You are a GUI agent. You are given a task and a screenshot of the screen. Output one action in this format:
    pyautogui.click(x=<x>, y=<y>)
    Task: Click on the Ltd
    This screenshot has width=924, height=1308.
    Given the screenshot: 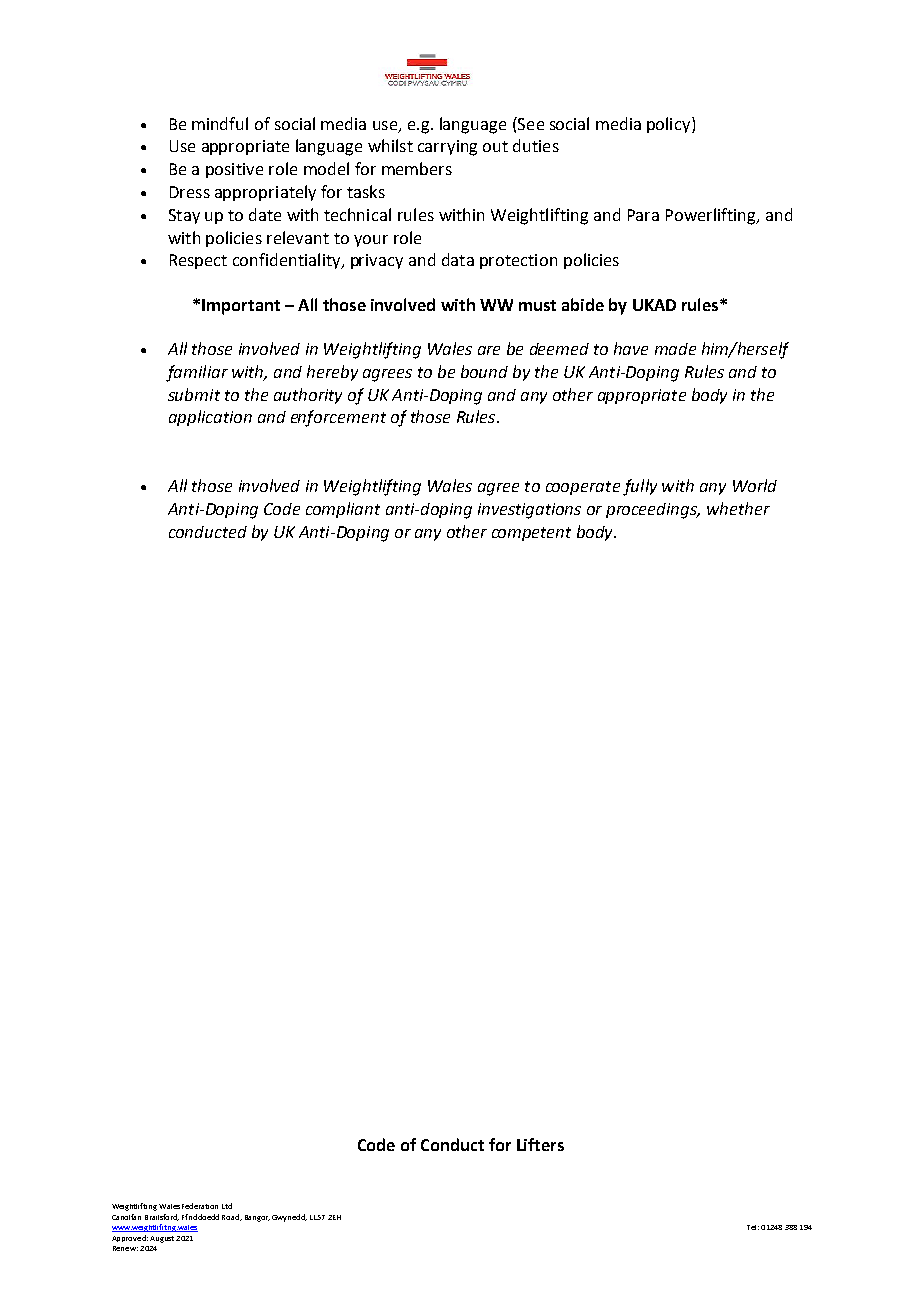 What is the action you would take?
    pyautogui.click(x=227, y=1206)
